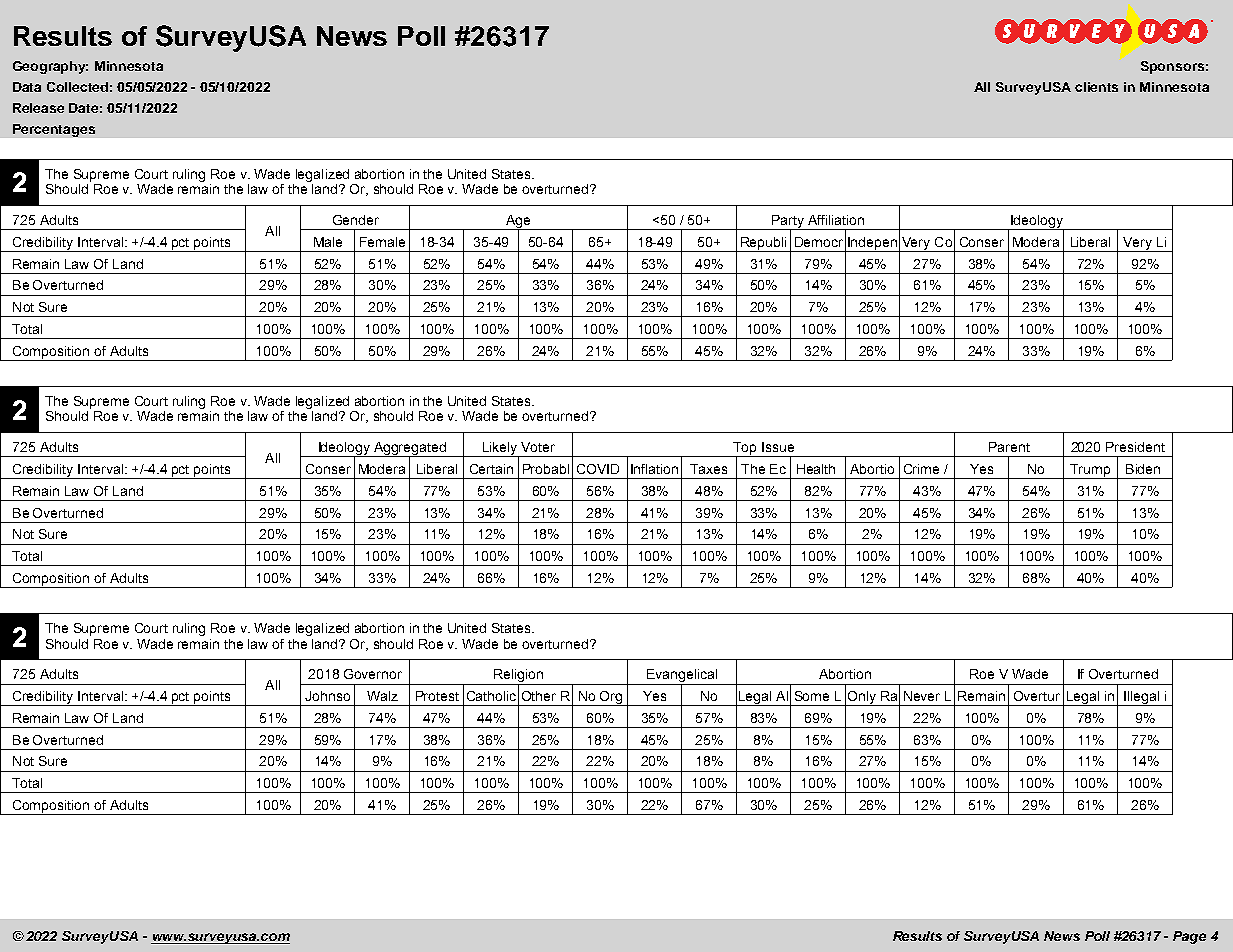 The width and height of the page is (1233, 952). I want to click on Release, so click(38, 108).
